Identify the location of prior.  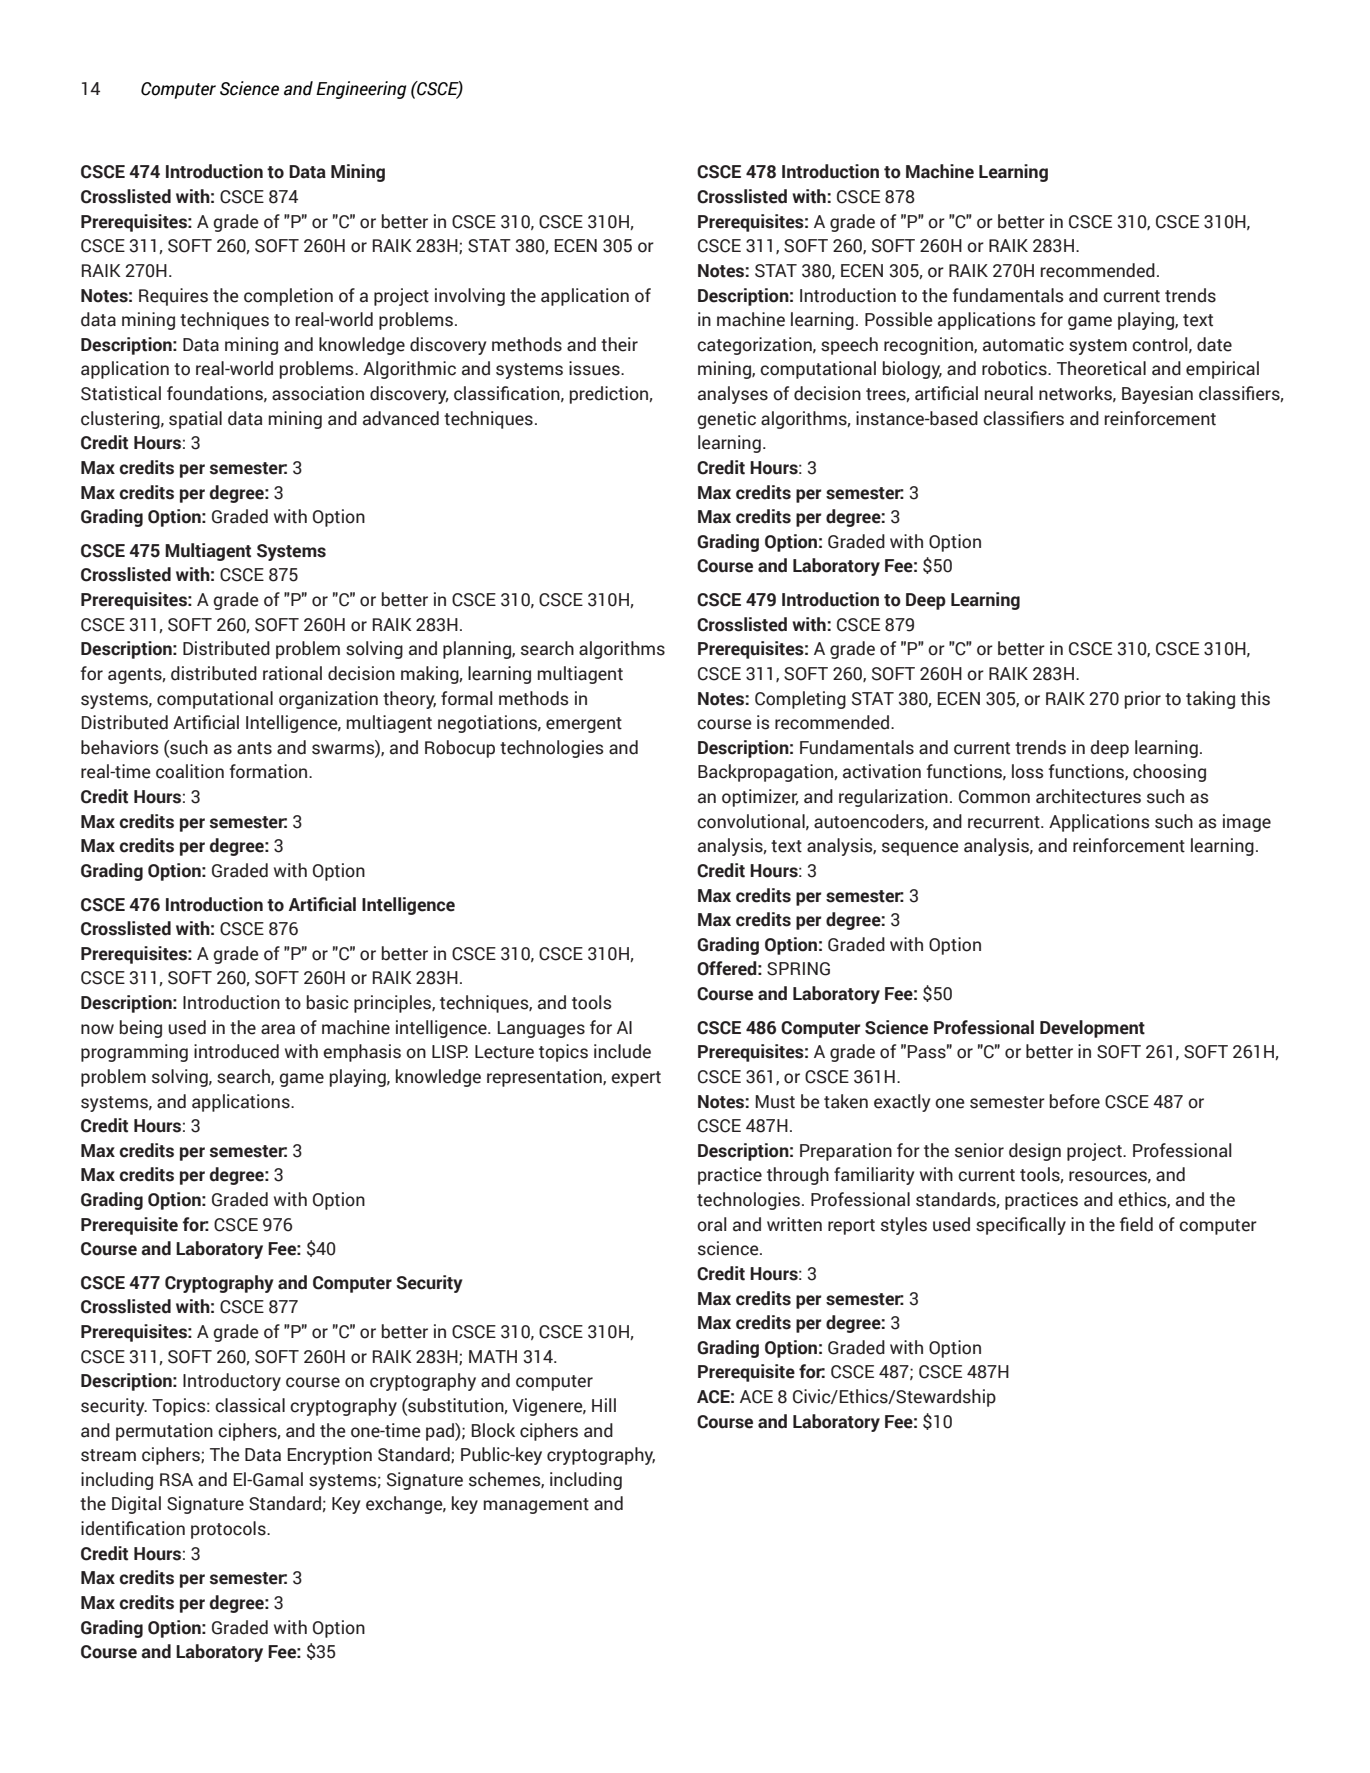
(1143, 700).
